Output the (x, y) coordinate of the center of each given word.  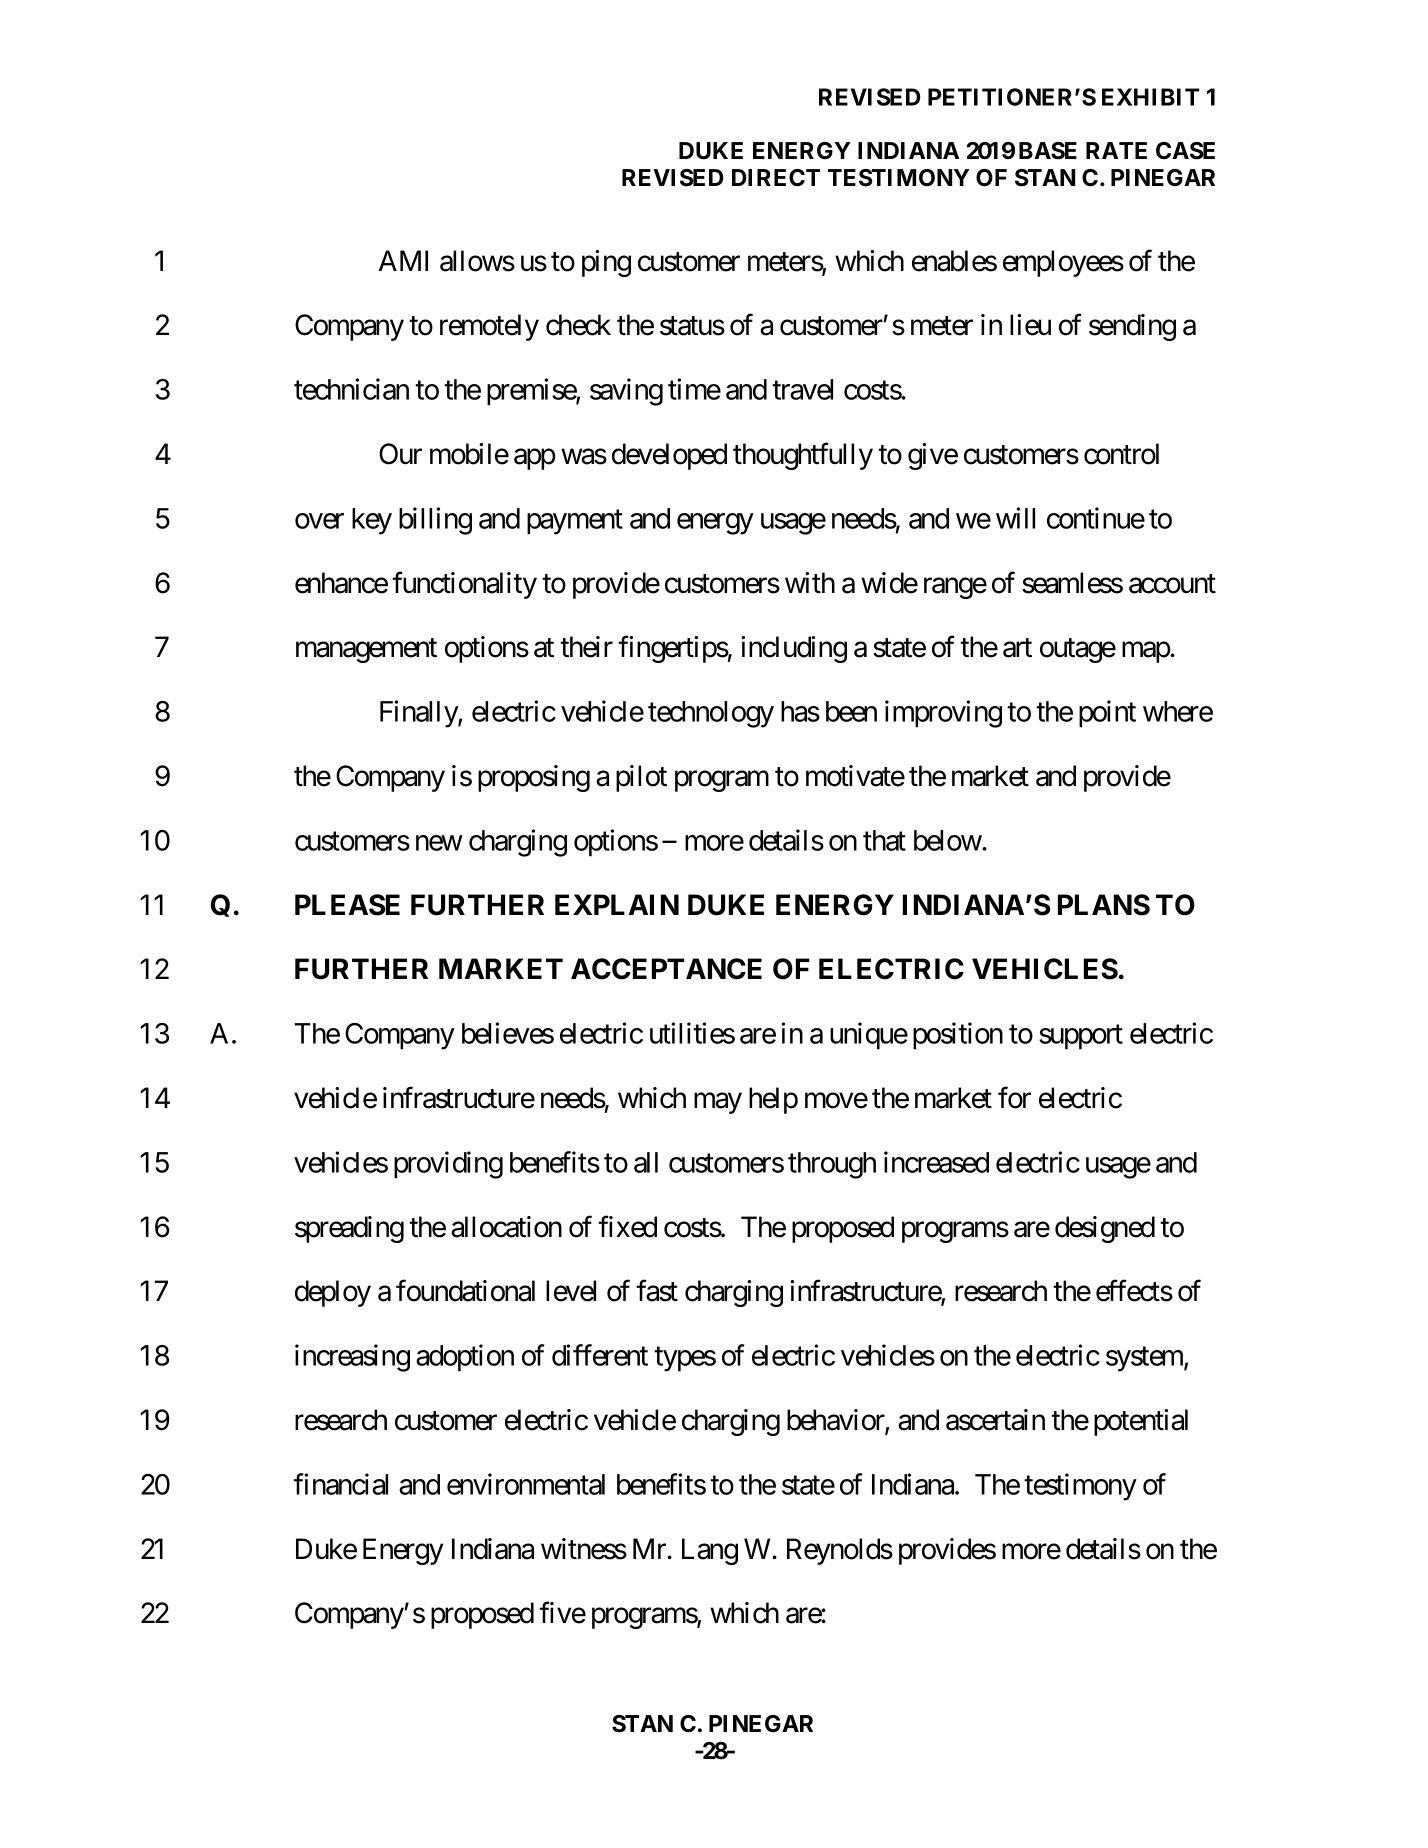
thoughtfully (803, 456)
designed (1105, 1229)
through (832, 1165)
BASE (1048, 151)
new (439, 843)
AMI (403, 260)
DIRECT (776, 178)
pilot (641, 778)
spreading (349, 1229)
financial (340, 1484)
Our (400, 454)
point (1107, 714)
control (1121, 454)
